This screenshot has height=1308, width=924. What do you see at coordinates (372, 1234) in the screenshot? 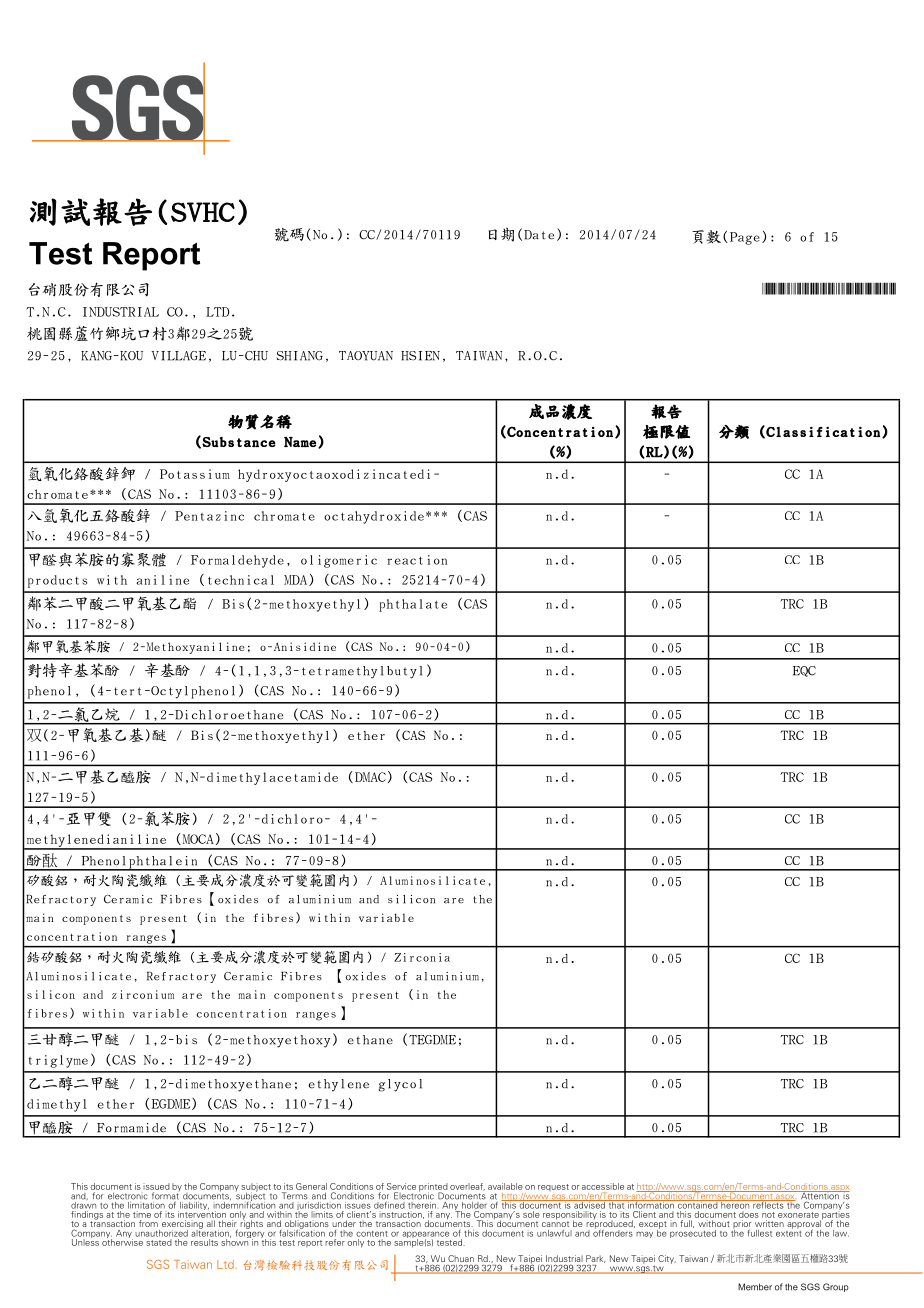
I see `content` at bounding box center [372, 1234].
